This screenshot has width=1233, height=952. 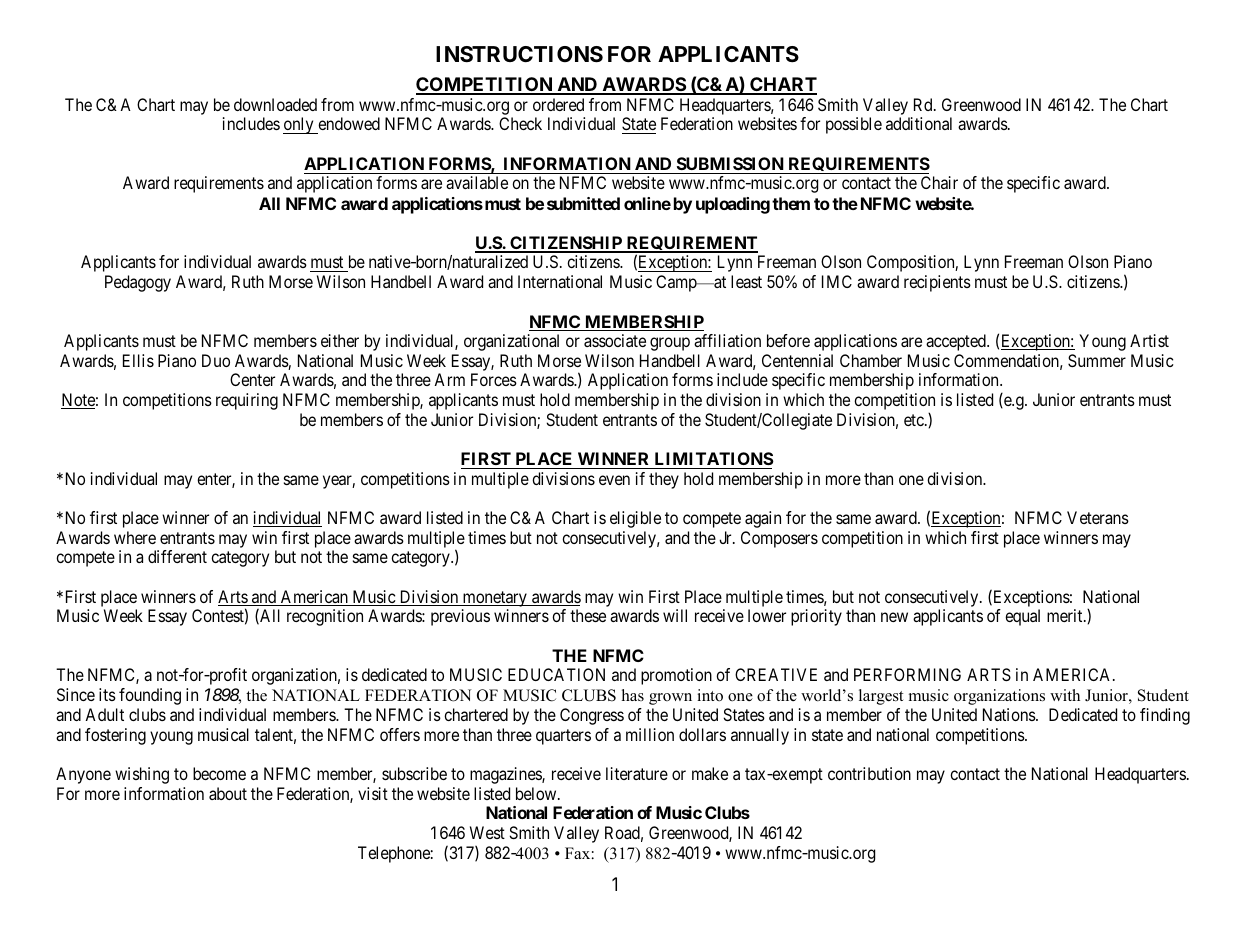 I want to click on even, so click(x=614, y=480).
